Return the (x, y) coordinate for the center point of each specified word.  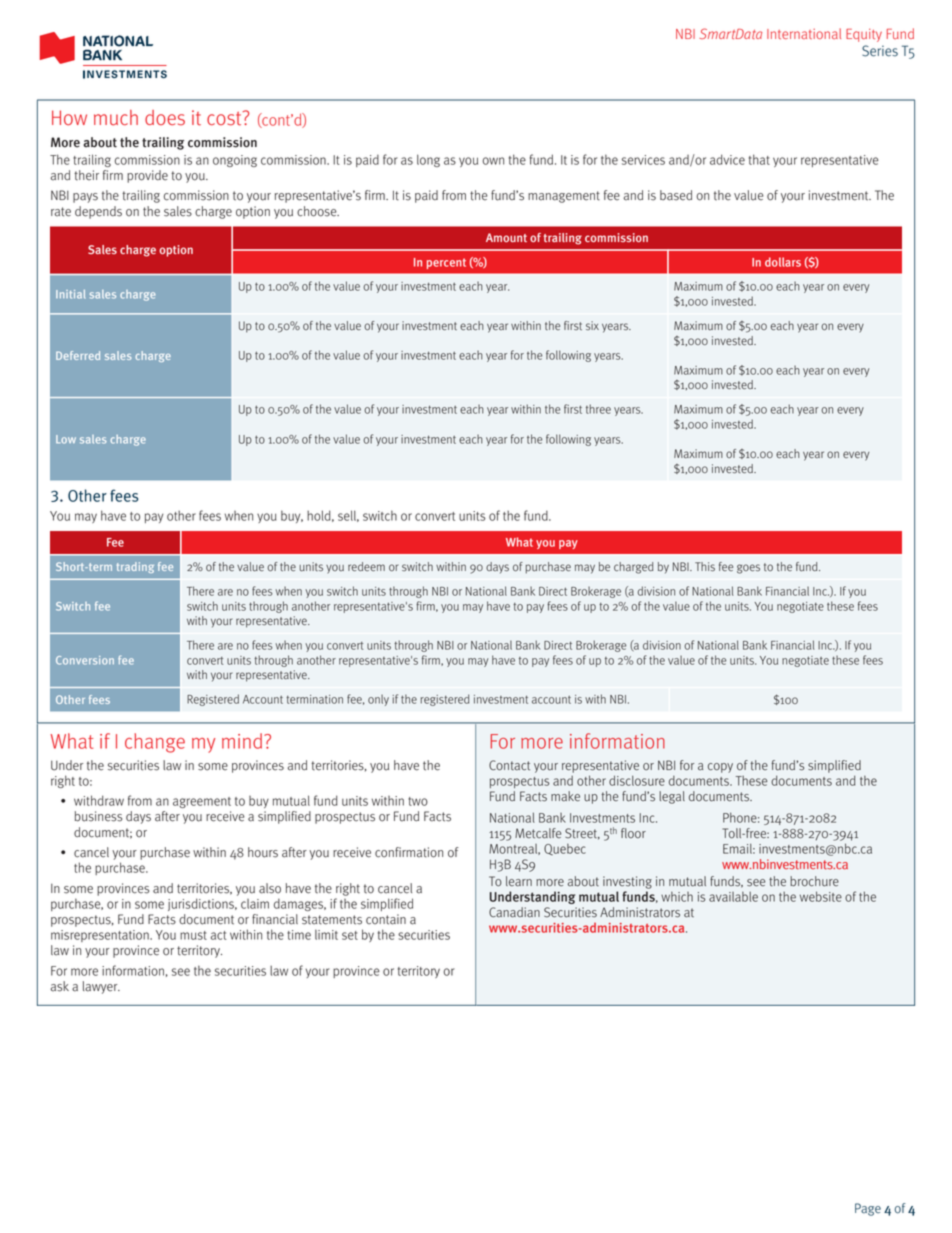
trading (135, 567)
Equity (864, 35)
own (493, 161)
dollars (783, 262)
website (821, 896)
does (165, 118)
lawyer (101, 987)
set (350, 935)
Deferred (78, 355)
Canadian (514, 912)
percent (446, 263)
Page (868, 1209)
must (193, 935)
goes (748, 569)
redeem (366, 567)
